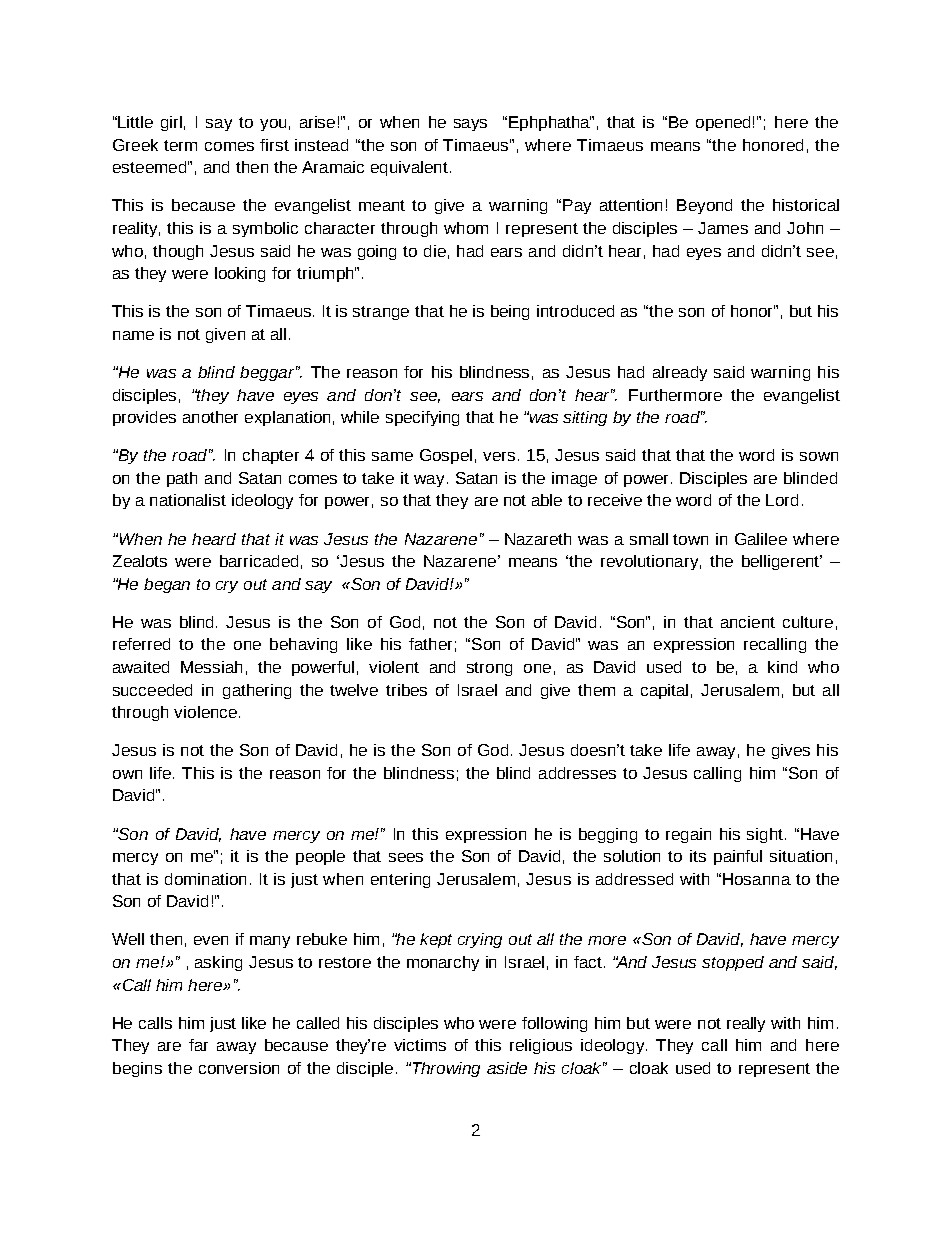  What do you see at coordinates (406, 690) in the document?
I see `tribes` at bounding box center [406, 690].
